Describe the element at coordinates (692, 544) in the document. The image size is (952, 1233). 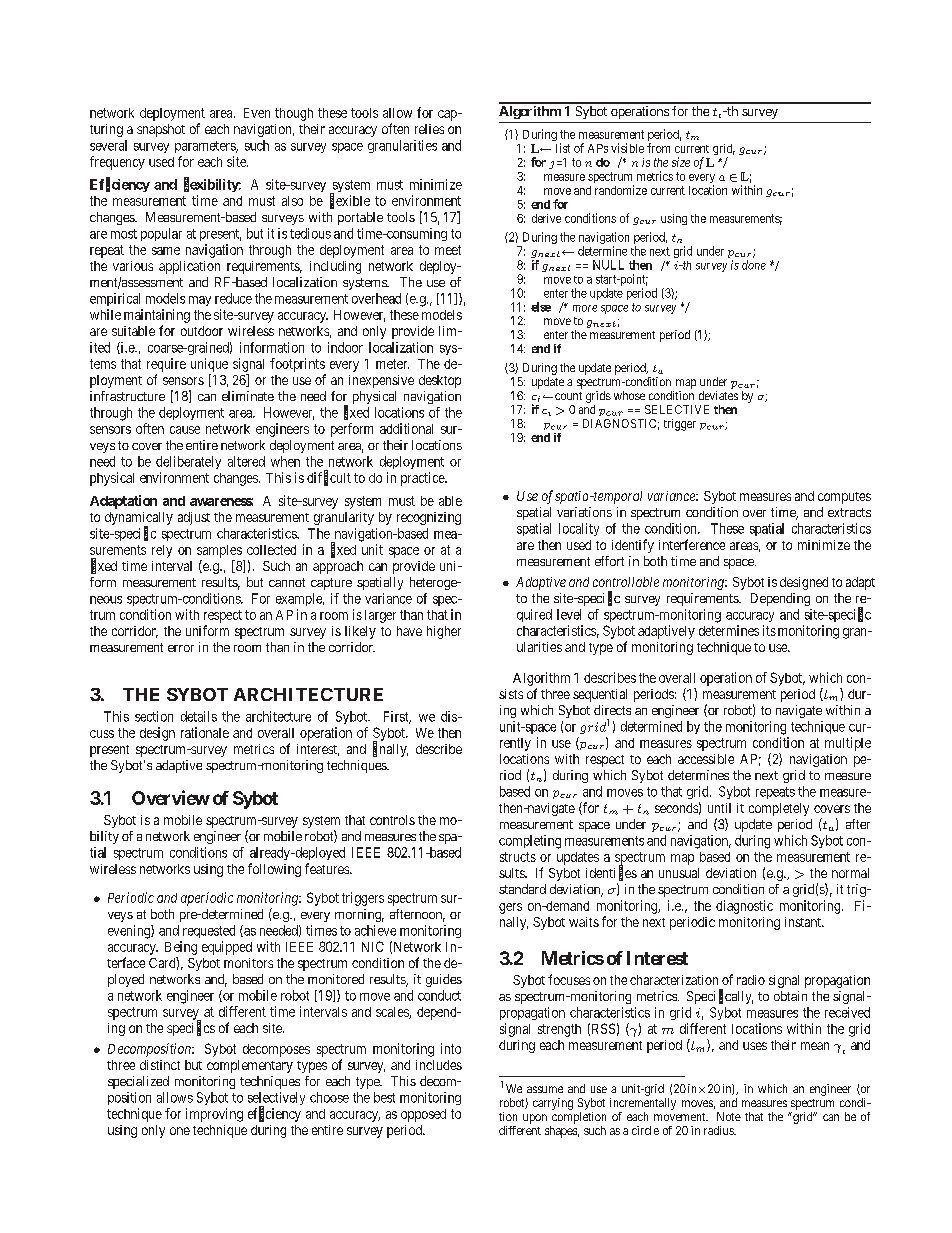
I see `interference` at that location.
